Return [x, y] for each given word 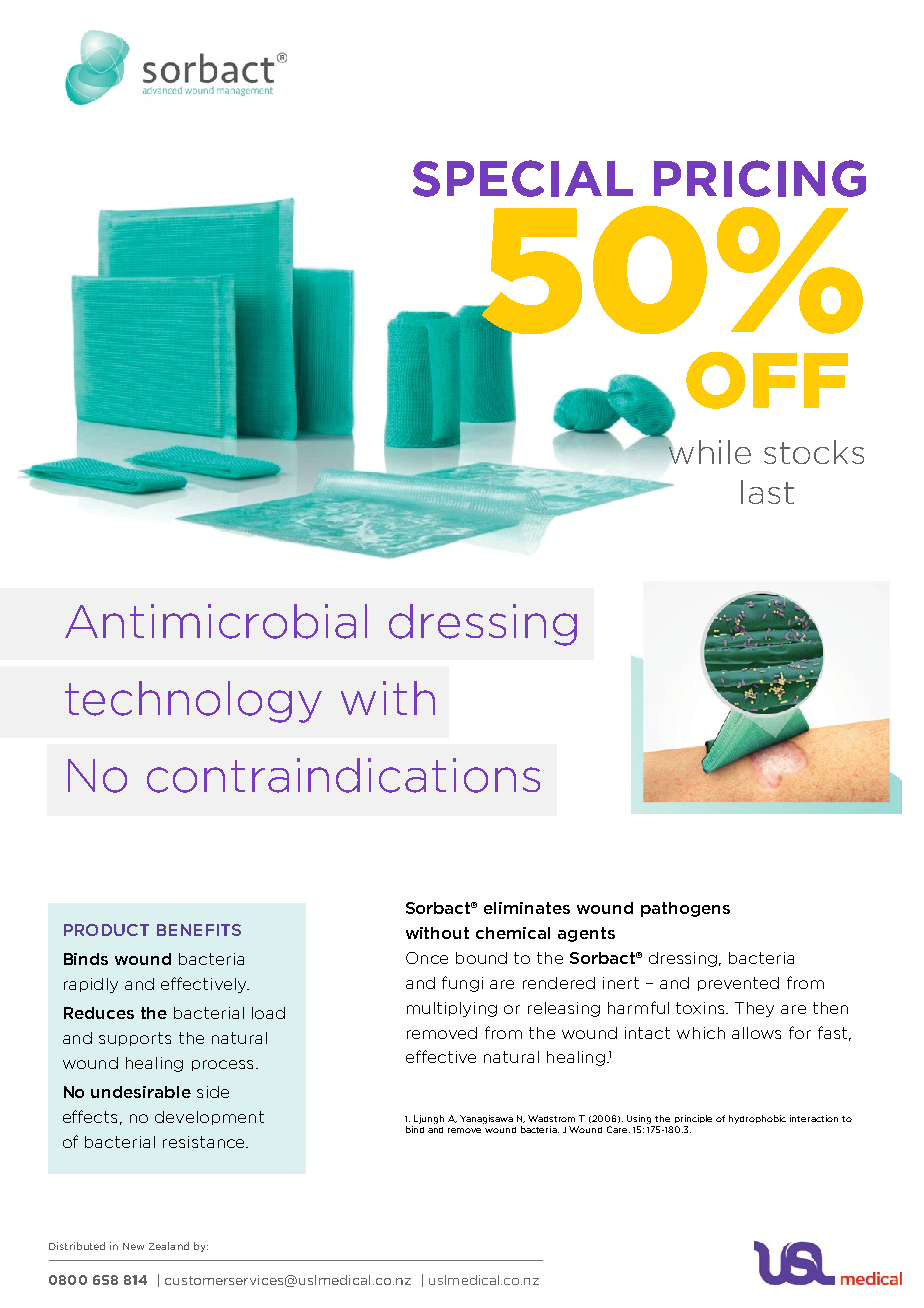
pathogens [685, 909]
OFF [767, 380]
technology [193, 702]
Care [618, 1129]
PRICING [760, 178]
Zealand [169, 1246]
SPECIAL [523, 178]
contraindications [343, 775]
